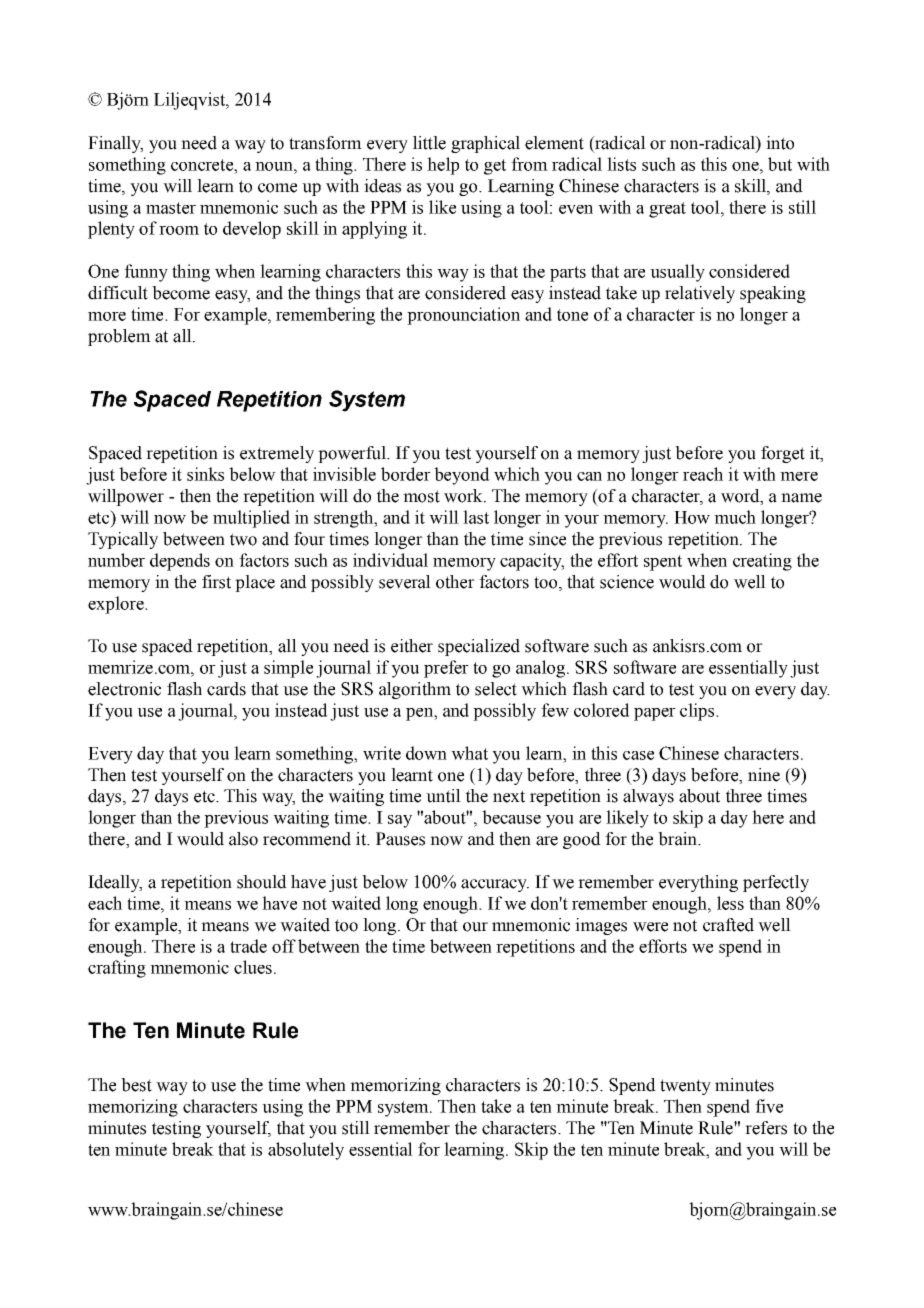 The height and width of the screenshot is (1308, 924). Describe the element at coordinates (171, 208) in the screenshot. I see `master` at that location.
